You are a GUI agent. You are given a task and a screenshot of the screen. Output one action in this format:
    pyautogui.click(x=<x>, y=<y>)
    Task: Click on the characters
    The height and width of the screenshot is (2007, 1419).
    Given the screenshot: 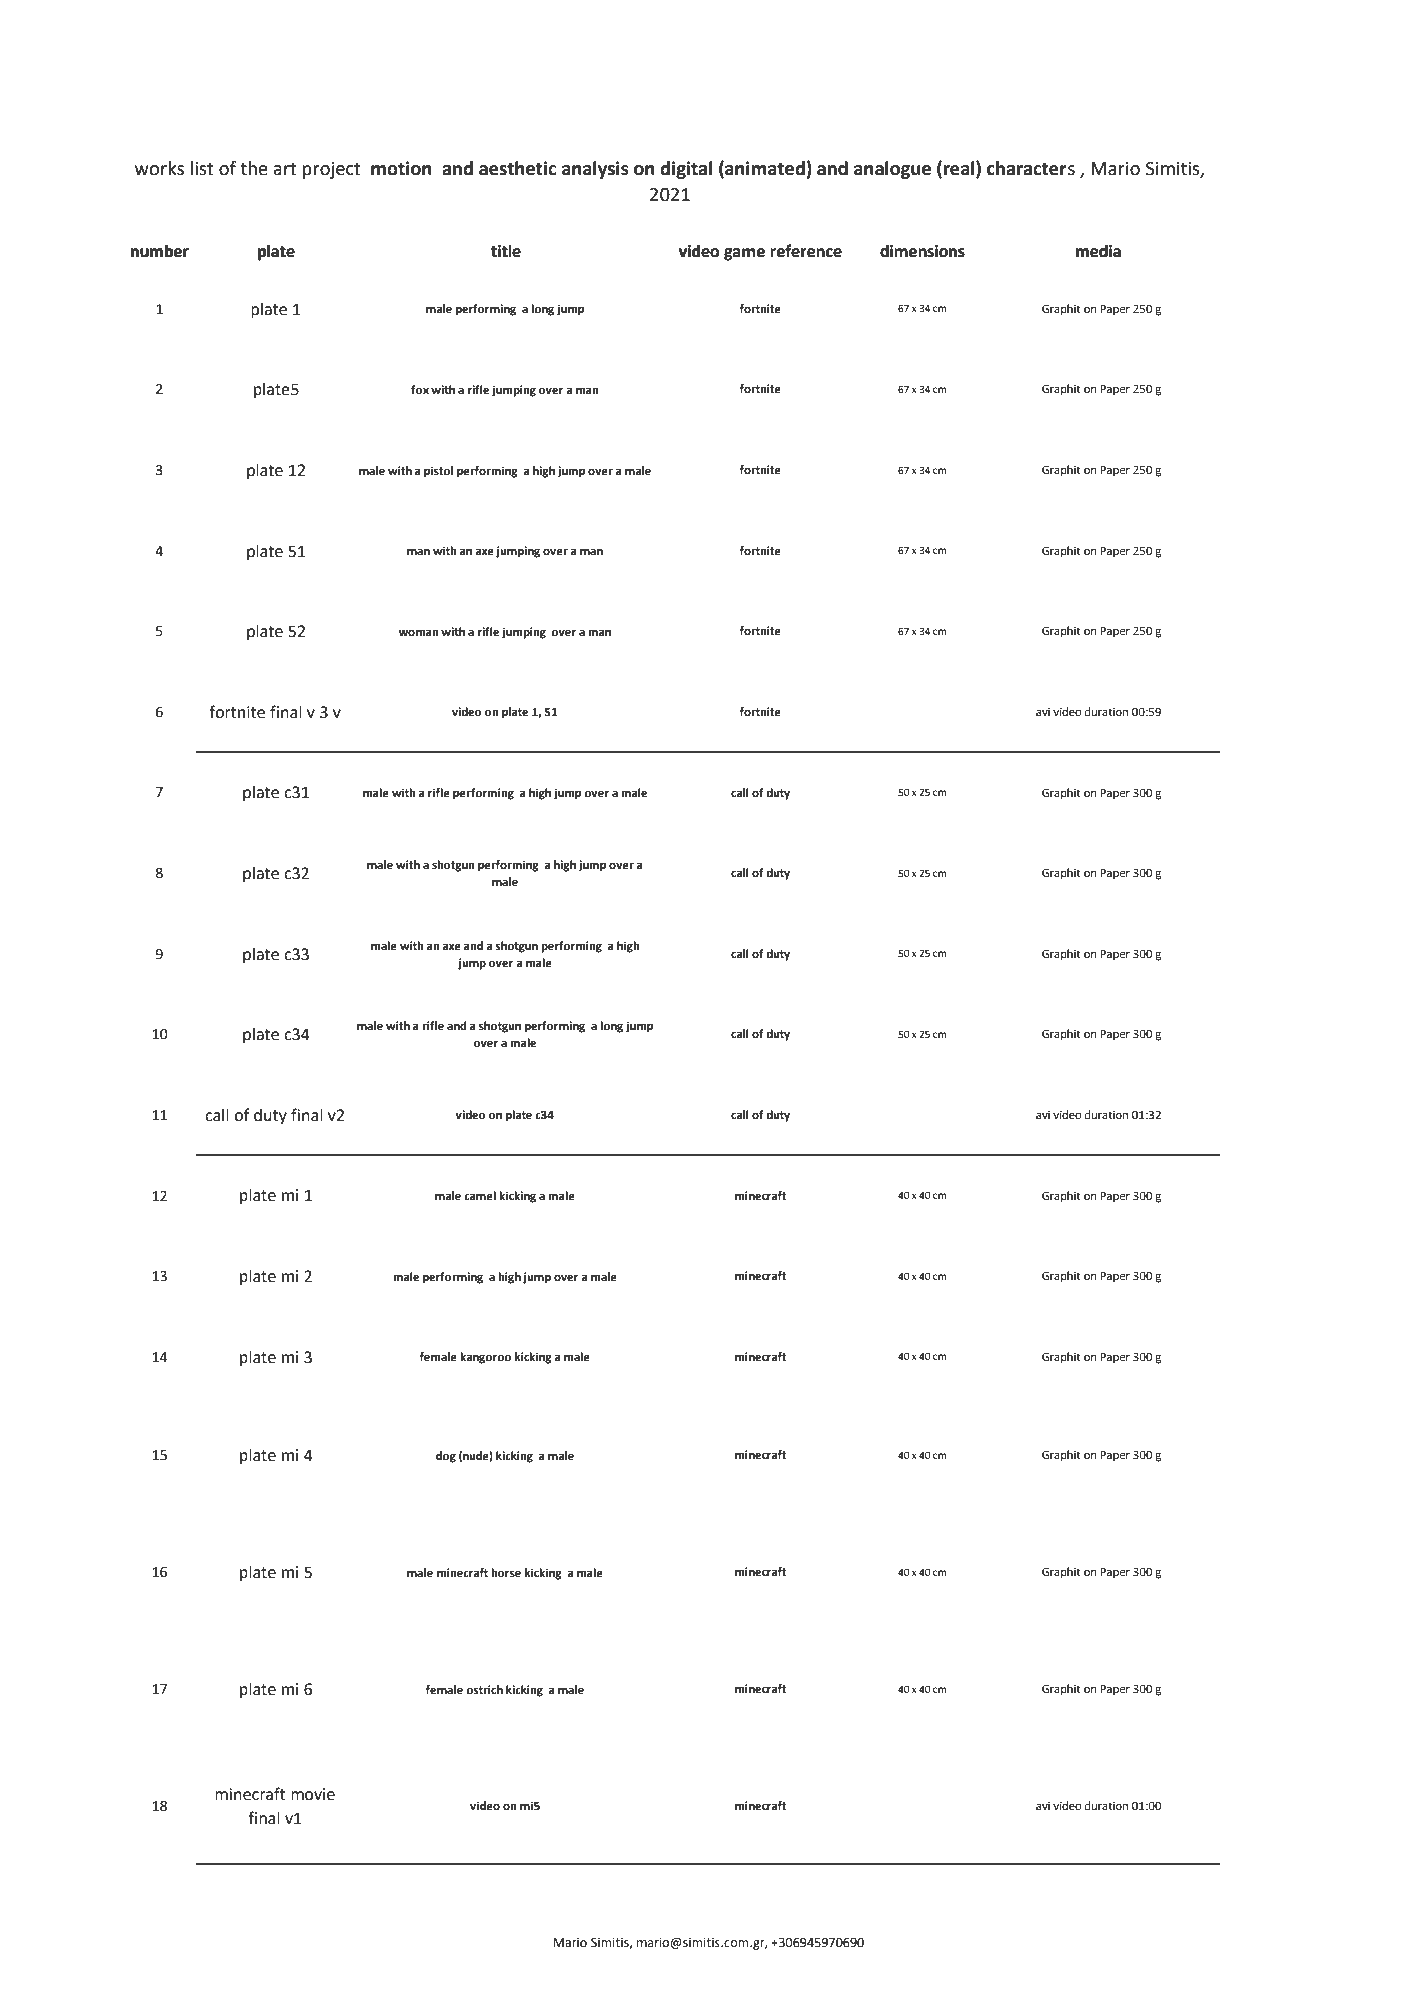 What is the action you would take?
    pyautogui.click(x=1031, y=168)
